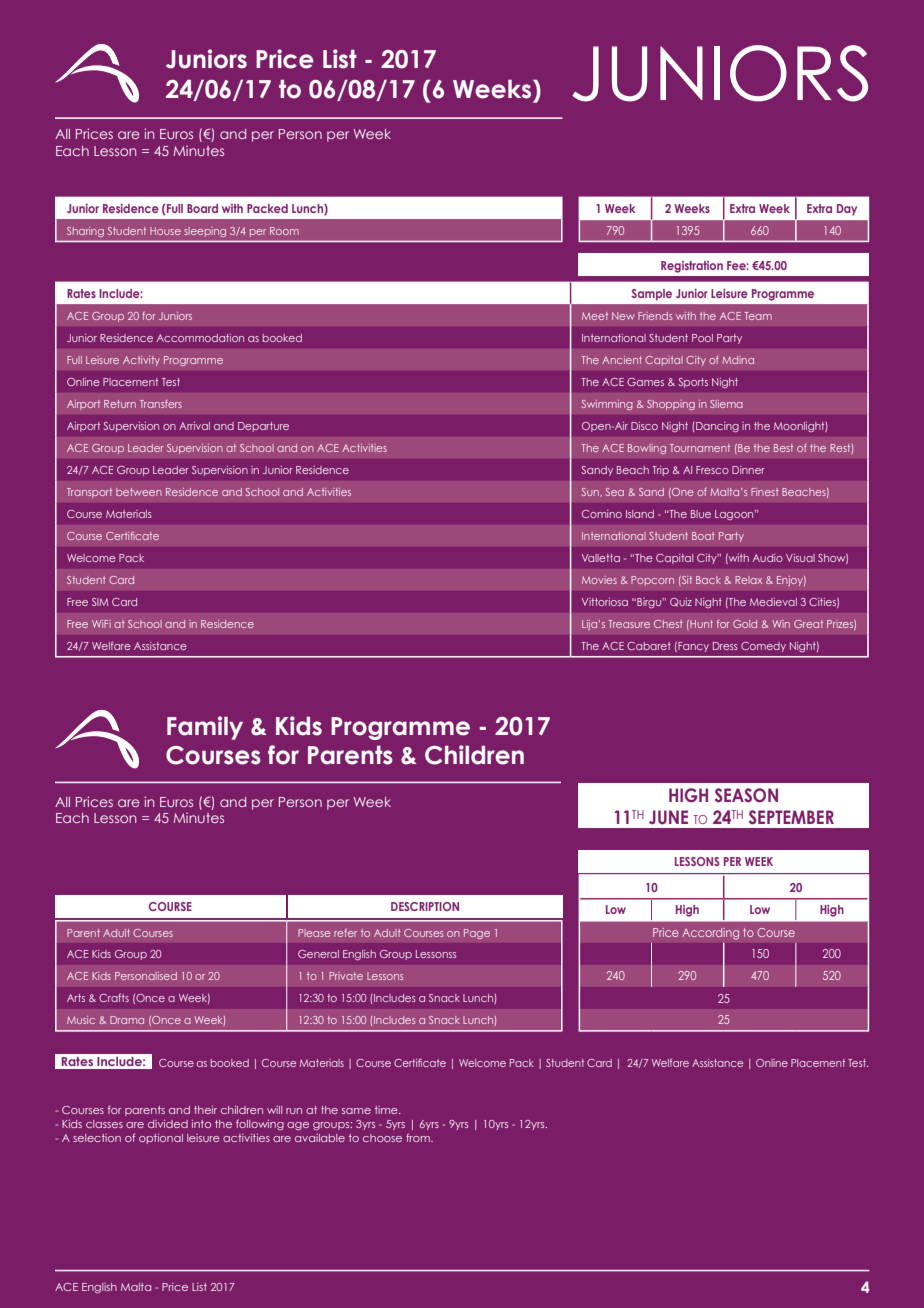  What do you see at coordinates (284, 231) in the screenshot?
I see `Room` at bounding box center [284, 231].
